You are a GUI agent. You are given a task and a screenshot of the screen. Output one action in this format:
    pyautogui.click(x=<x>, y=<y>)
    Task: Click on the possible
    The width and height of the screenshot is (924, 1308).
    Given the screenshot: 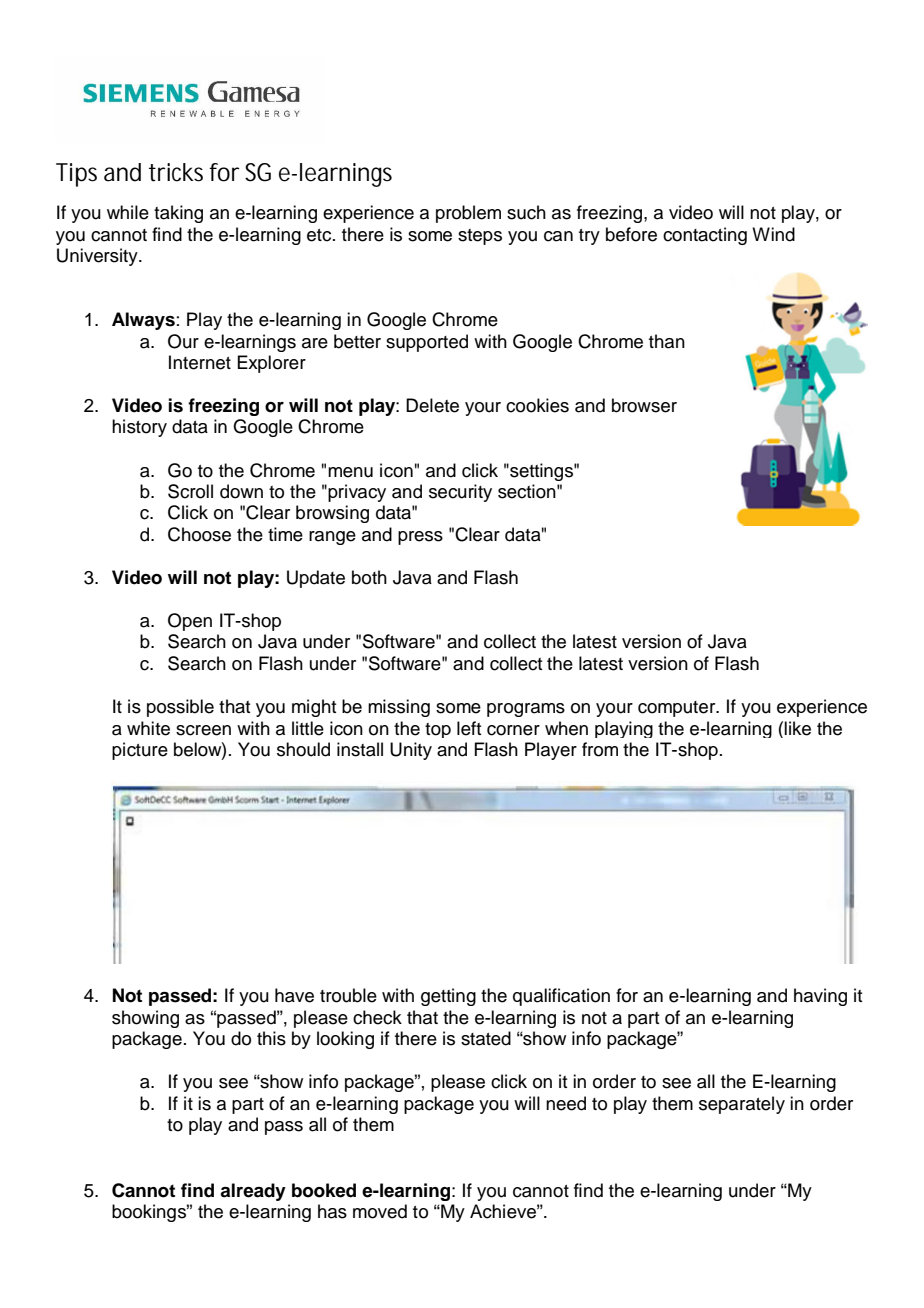 What is the action you would take?
    pyautogui.click(x=180, y=708)
